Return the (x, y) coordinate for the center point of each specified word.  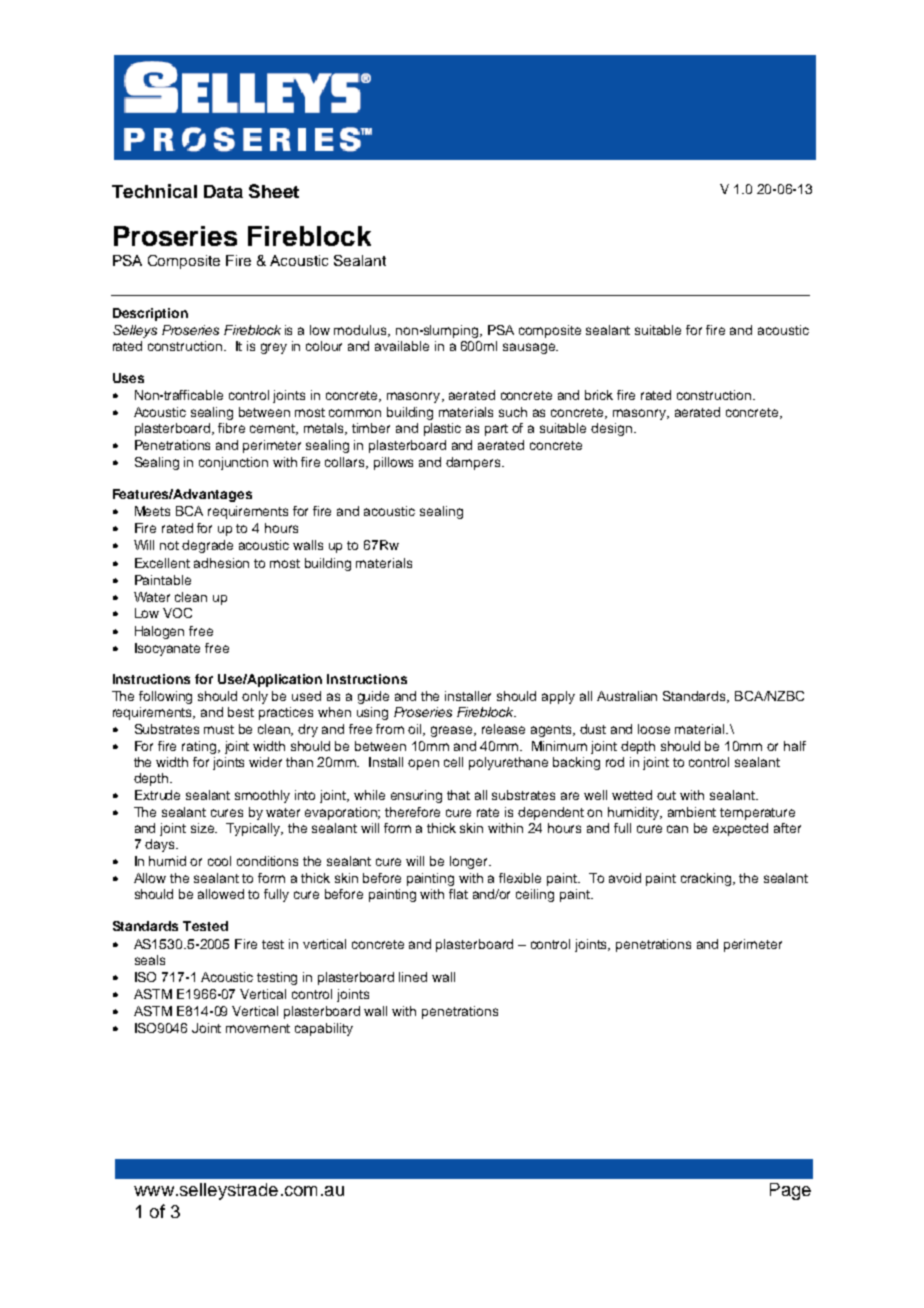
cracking (707, 879)
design (611, 429)
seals (150, 960)
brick (599, 395)
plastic (442, 429)
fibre (231, 428)
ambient (692, 812)
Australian (627, 696)
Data (223, 191)
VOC (177, 613)
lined (413, 977)
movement (258, 1028)
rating (200, 747)
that (458, 795)
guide (373, 697)
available (402, 346)
